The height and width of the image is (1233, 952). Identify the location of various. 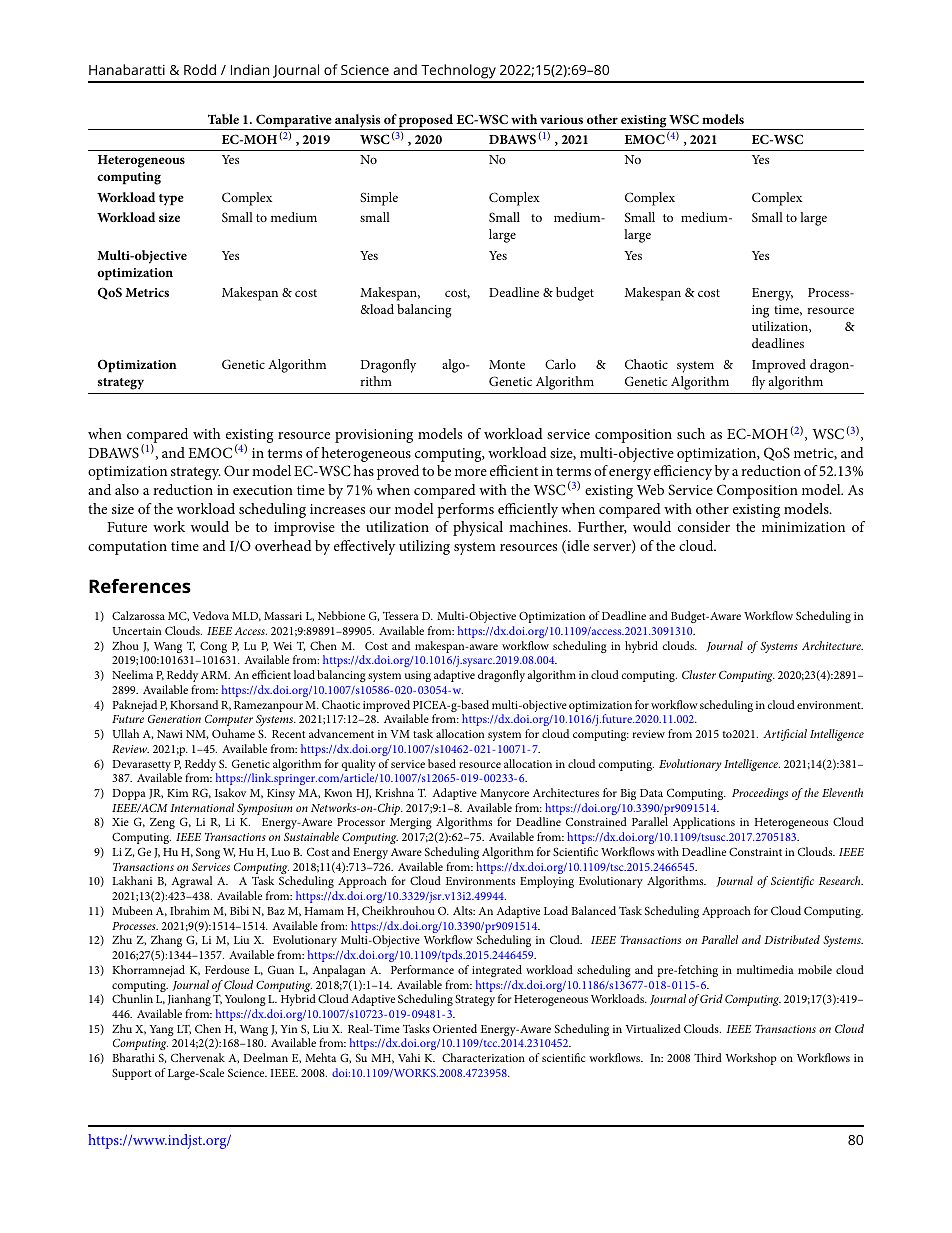
(561, 119).
